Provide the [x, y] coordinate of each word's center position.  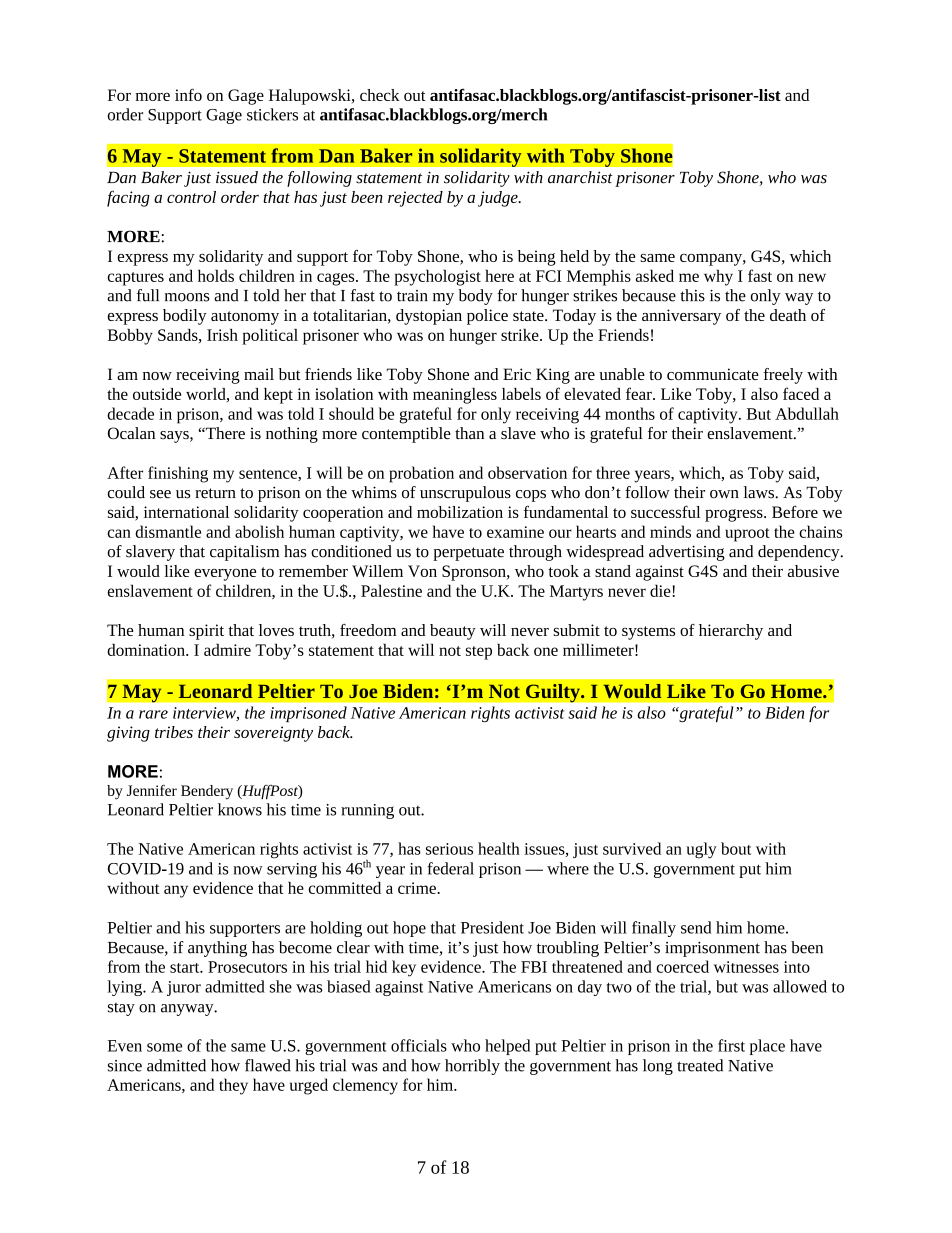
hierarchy [731, 632]
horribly [472, 1067]
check [380, 95]
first [731, 1045]
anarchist [580, 177]
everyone [225, 574]
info [188, 94]
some [164, 1047]
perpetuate [468, 554]
